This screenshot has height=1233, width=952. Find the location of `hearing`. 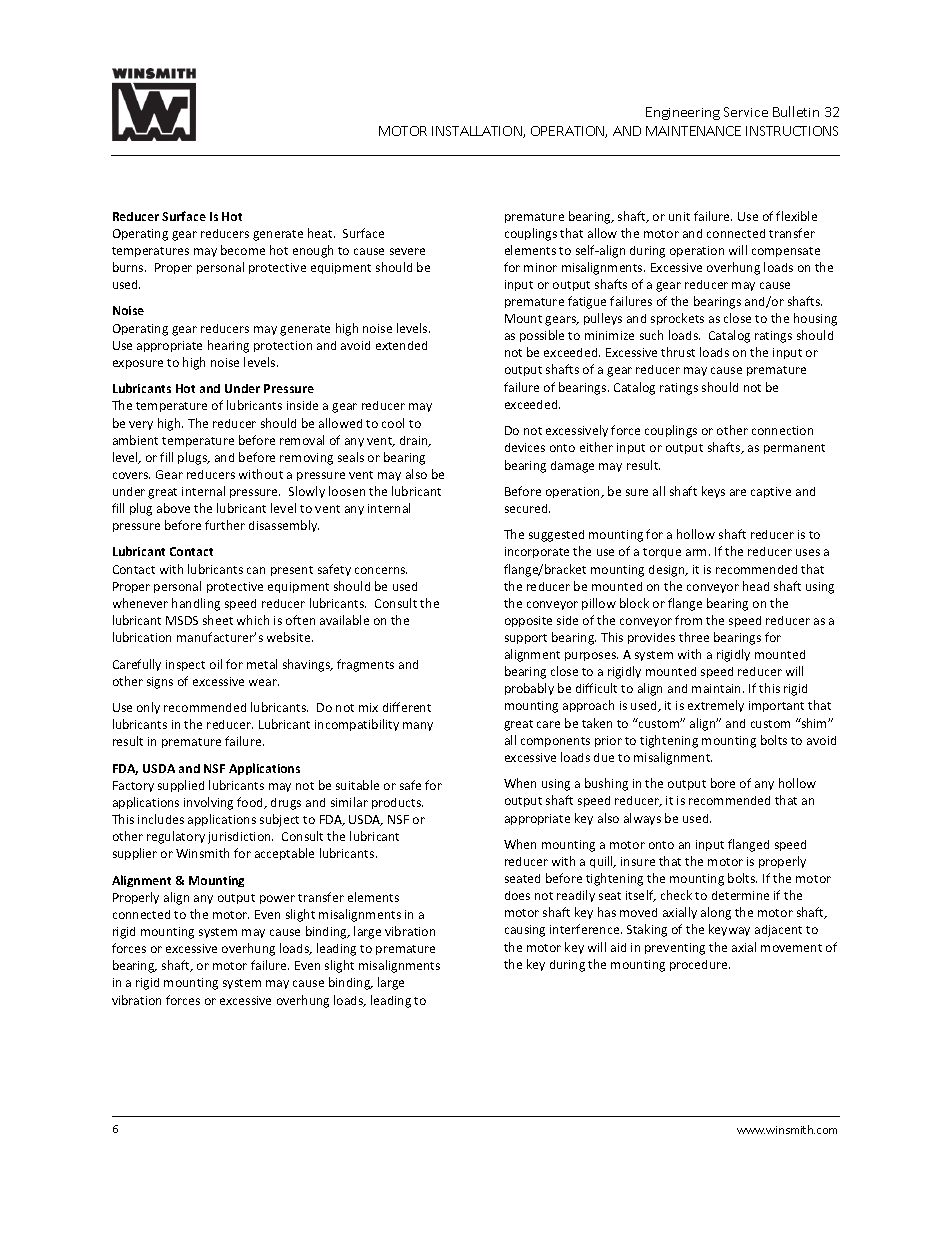

hearing is located at coordinates (228, 346).
